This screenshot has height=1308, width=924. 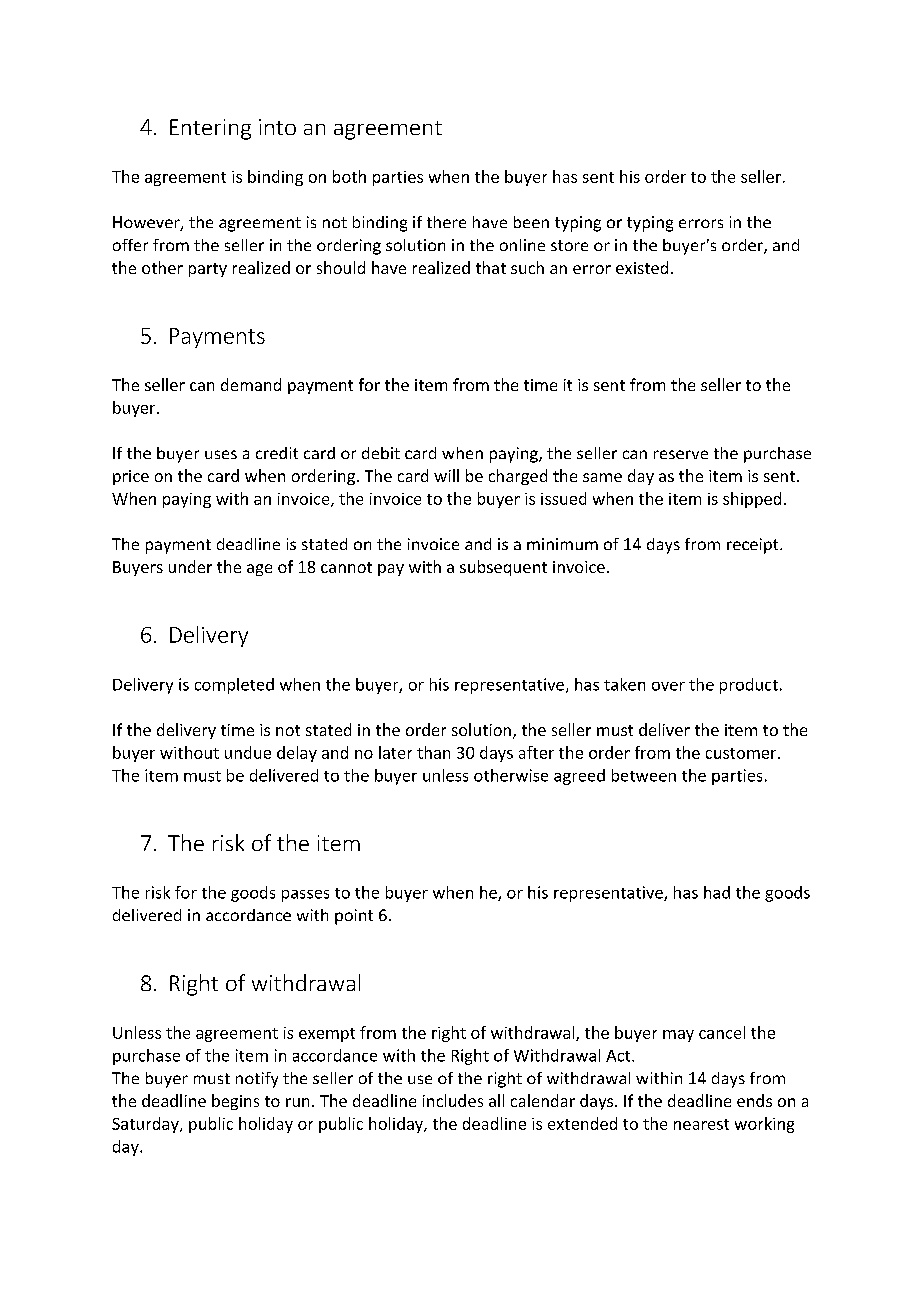 I want to click on nearest, so click(x=701, y=1124).
